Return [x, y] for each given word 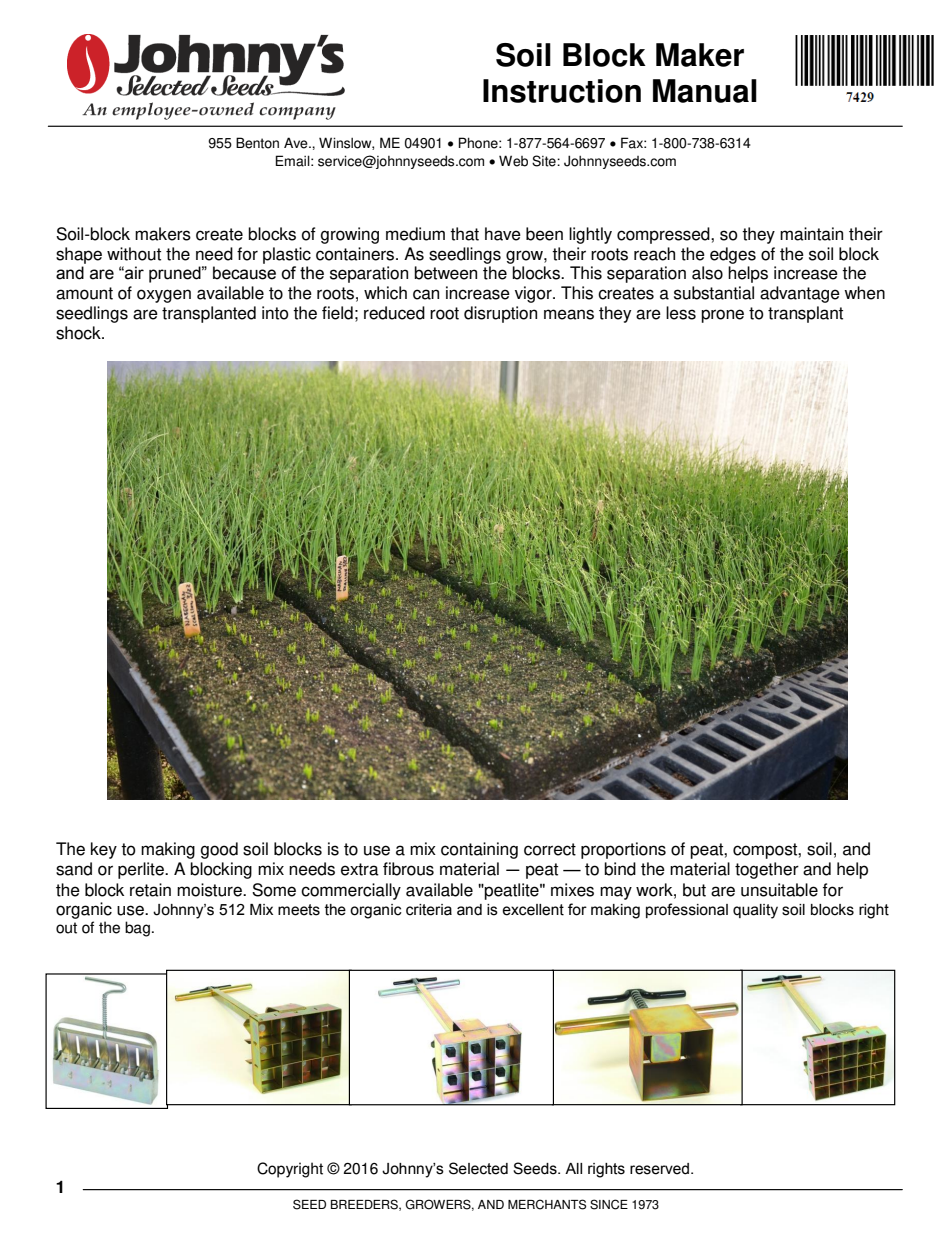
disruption [500, 314]
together [767, 870]
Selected [478, 1168]
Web [513, 161]
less [681, 313]
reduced [394, 313]
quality [755, 911]
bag [137, 929]
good [219, 850]
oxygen [164, 296]
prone [722, 316]
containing [479, 850]
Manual [705, 91]
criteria [429, 910]
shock [79, 333]
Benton [257, 143]
